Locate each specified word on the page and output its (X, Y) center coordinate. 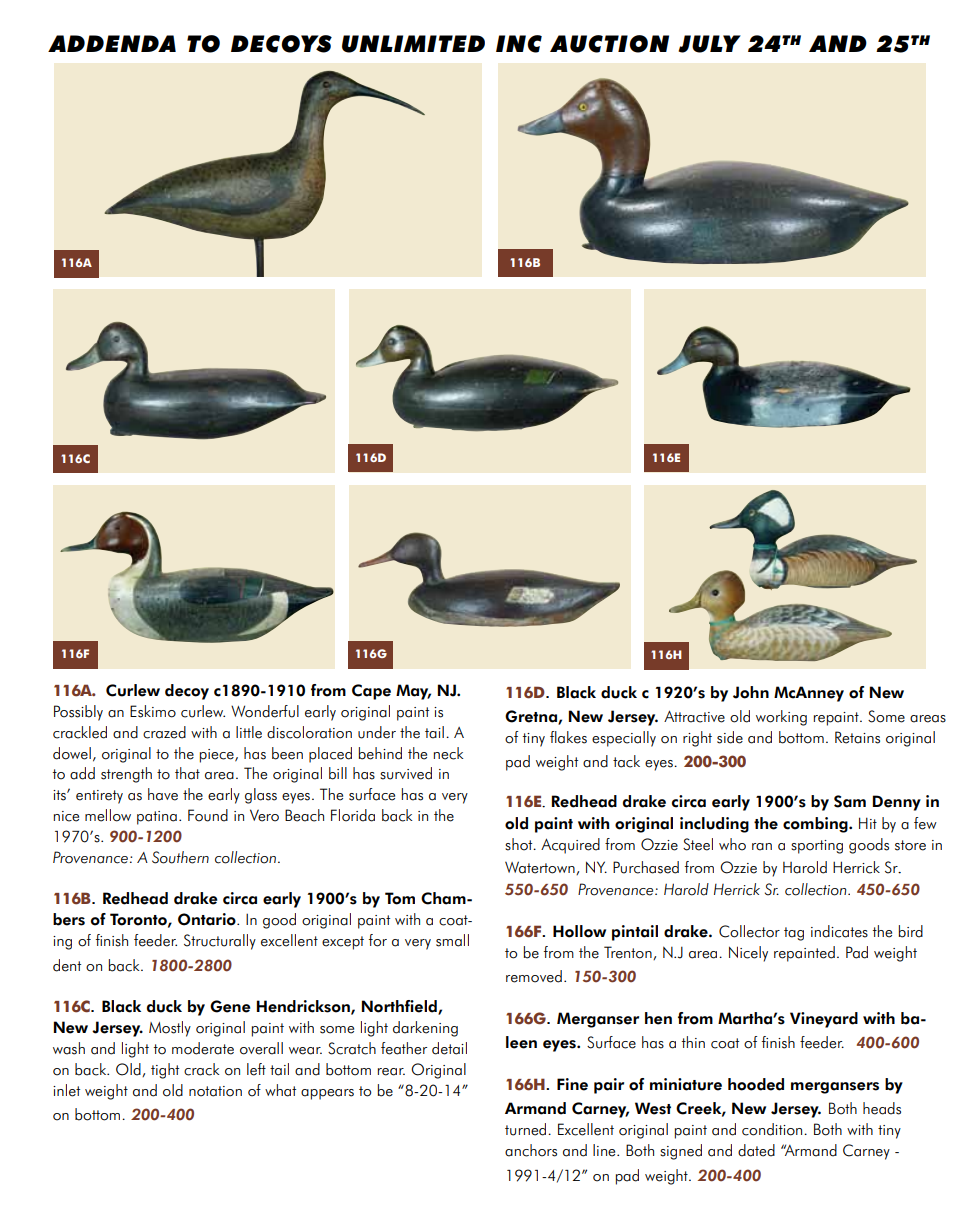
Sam (850, 801)
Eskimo (153, 711)
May (413, 692)
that (187, 773)
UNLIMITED (413, 44)
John (751, 692)
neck (448, 753)
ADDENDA (112, 43)
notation (215, 1091)
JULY (709, 44)
